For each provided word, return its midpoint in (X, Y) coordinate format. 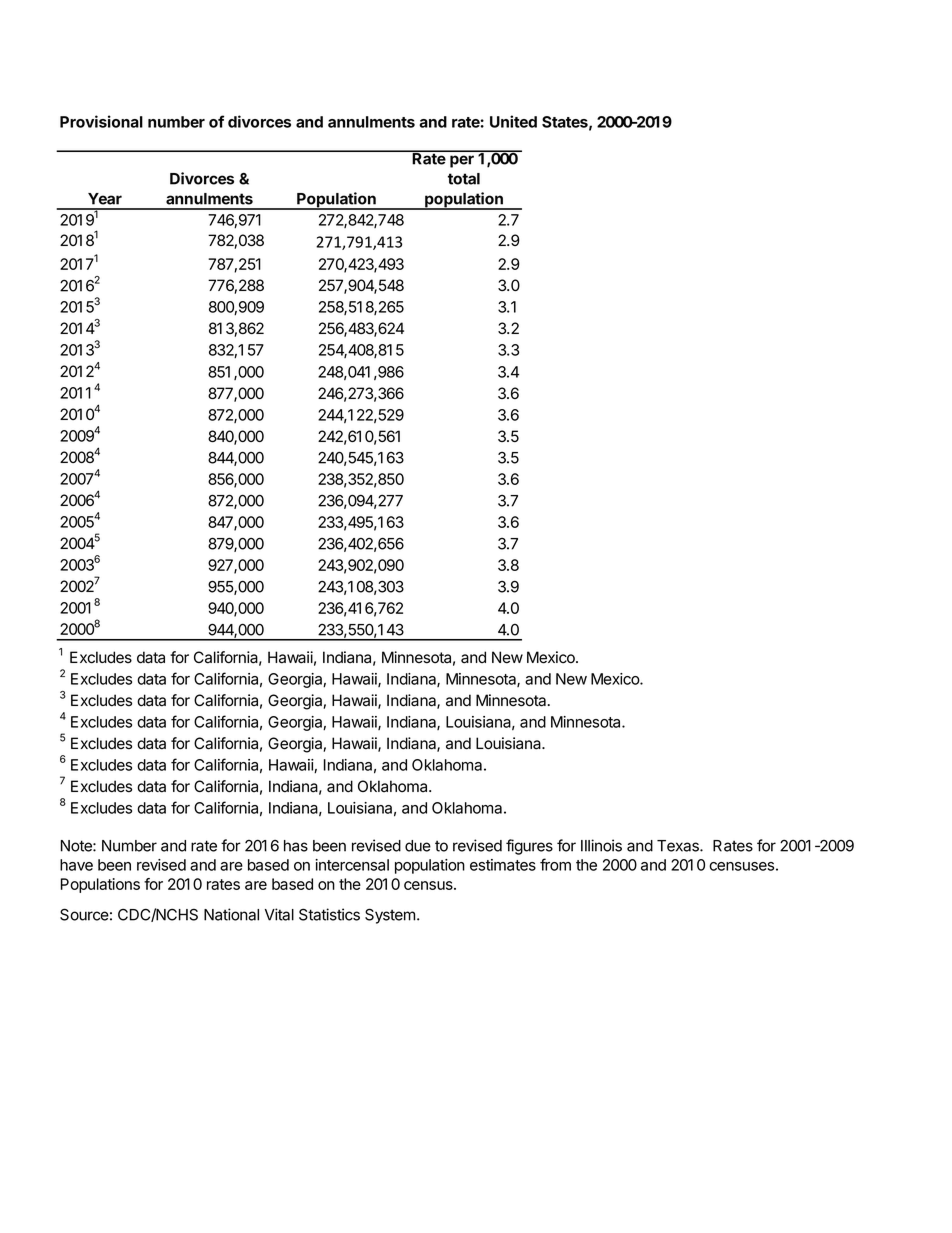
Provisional (101, 121)
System (390, 916)
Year (105, 199)
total (464, 179)
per (462, 161)
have (76, 865)
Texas (679, 846)
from (555, 864)
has (296, 846)
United (513, 121)
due (418, 846)
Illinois (601, 845)
